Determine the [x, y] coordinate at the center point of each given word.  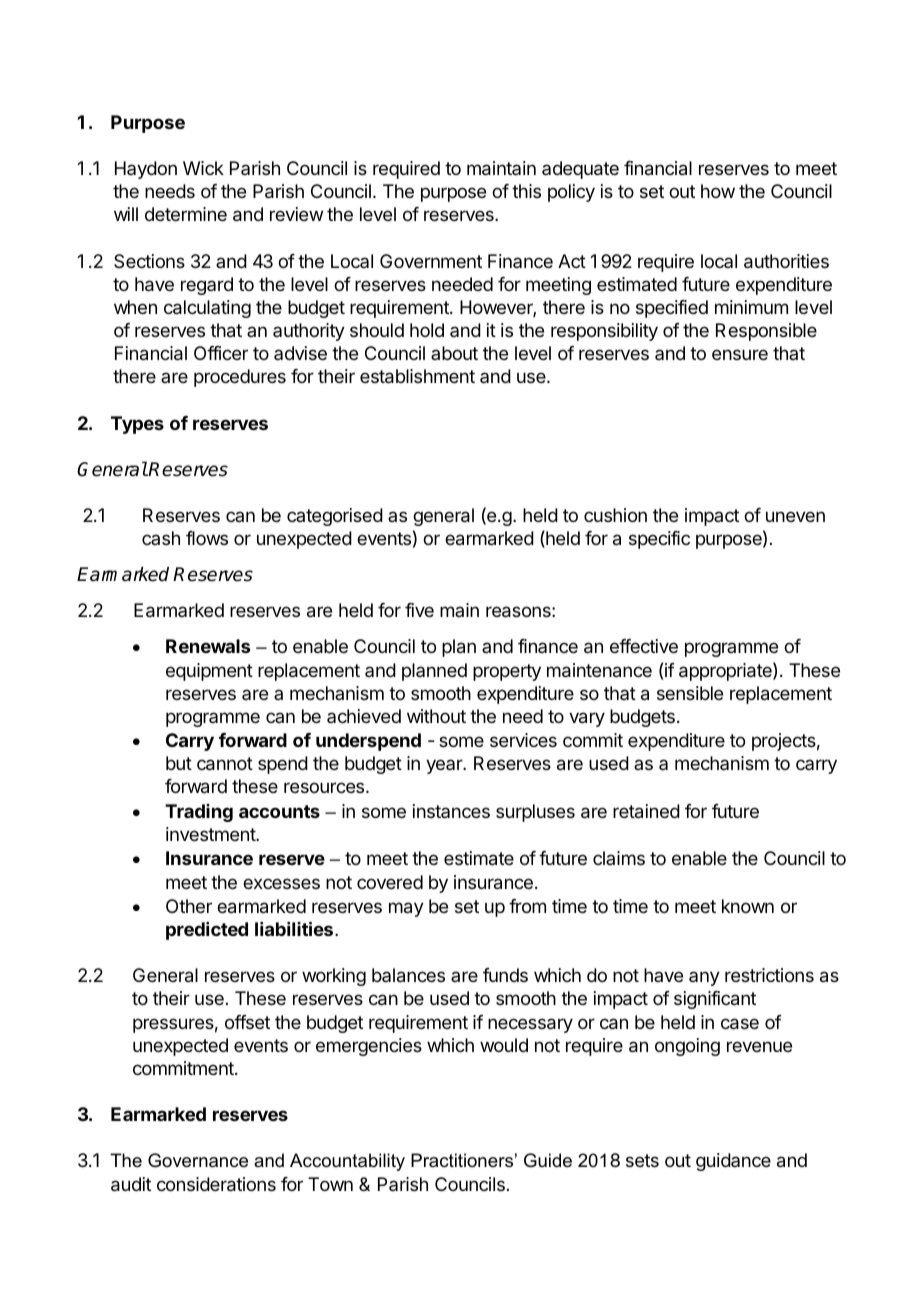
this [526, 191]
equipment [209, 672]
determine [186, 214]
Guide [548, 1160]
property [507, 672]
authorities [786, 261]
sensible [690, 693]
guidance [733, 1162]
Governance [198, 1160]
